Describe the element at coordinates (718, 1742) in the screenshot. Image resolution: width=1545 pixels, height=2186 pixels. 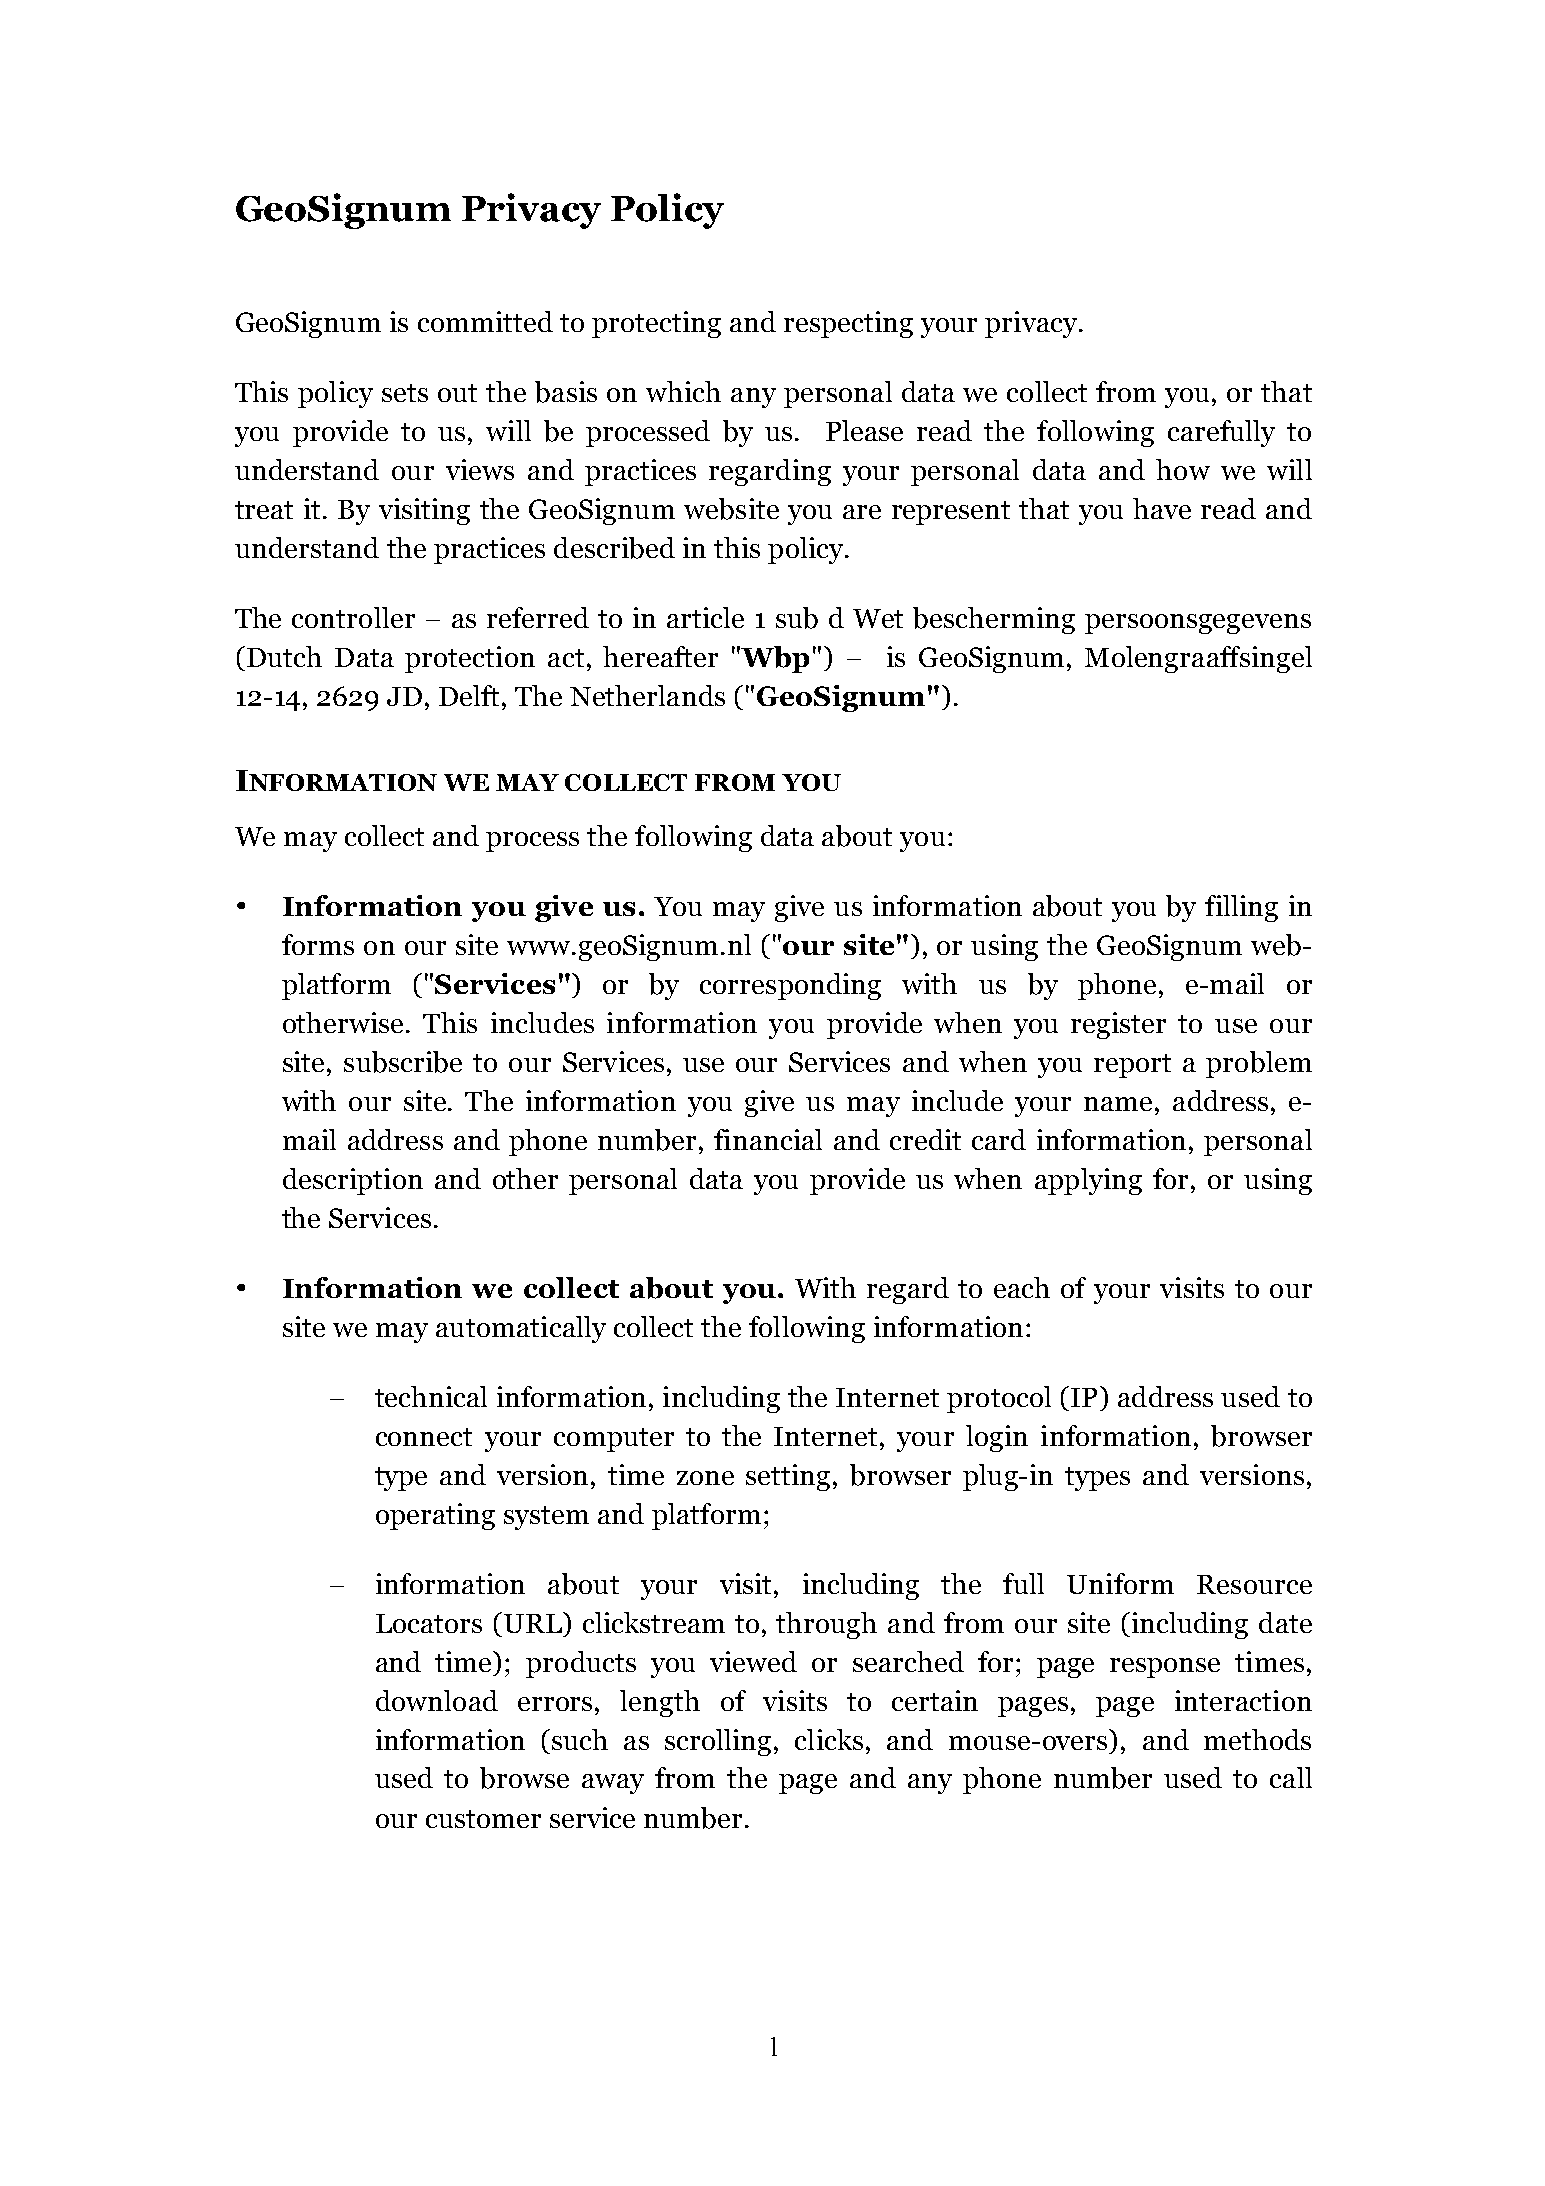
I see `scrolling` at that location.
